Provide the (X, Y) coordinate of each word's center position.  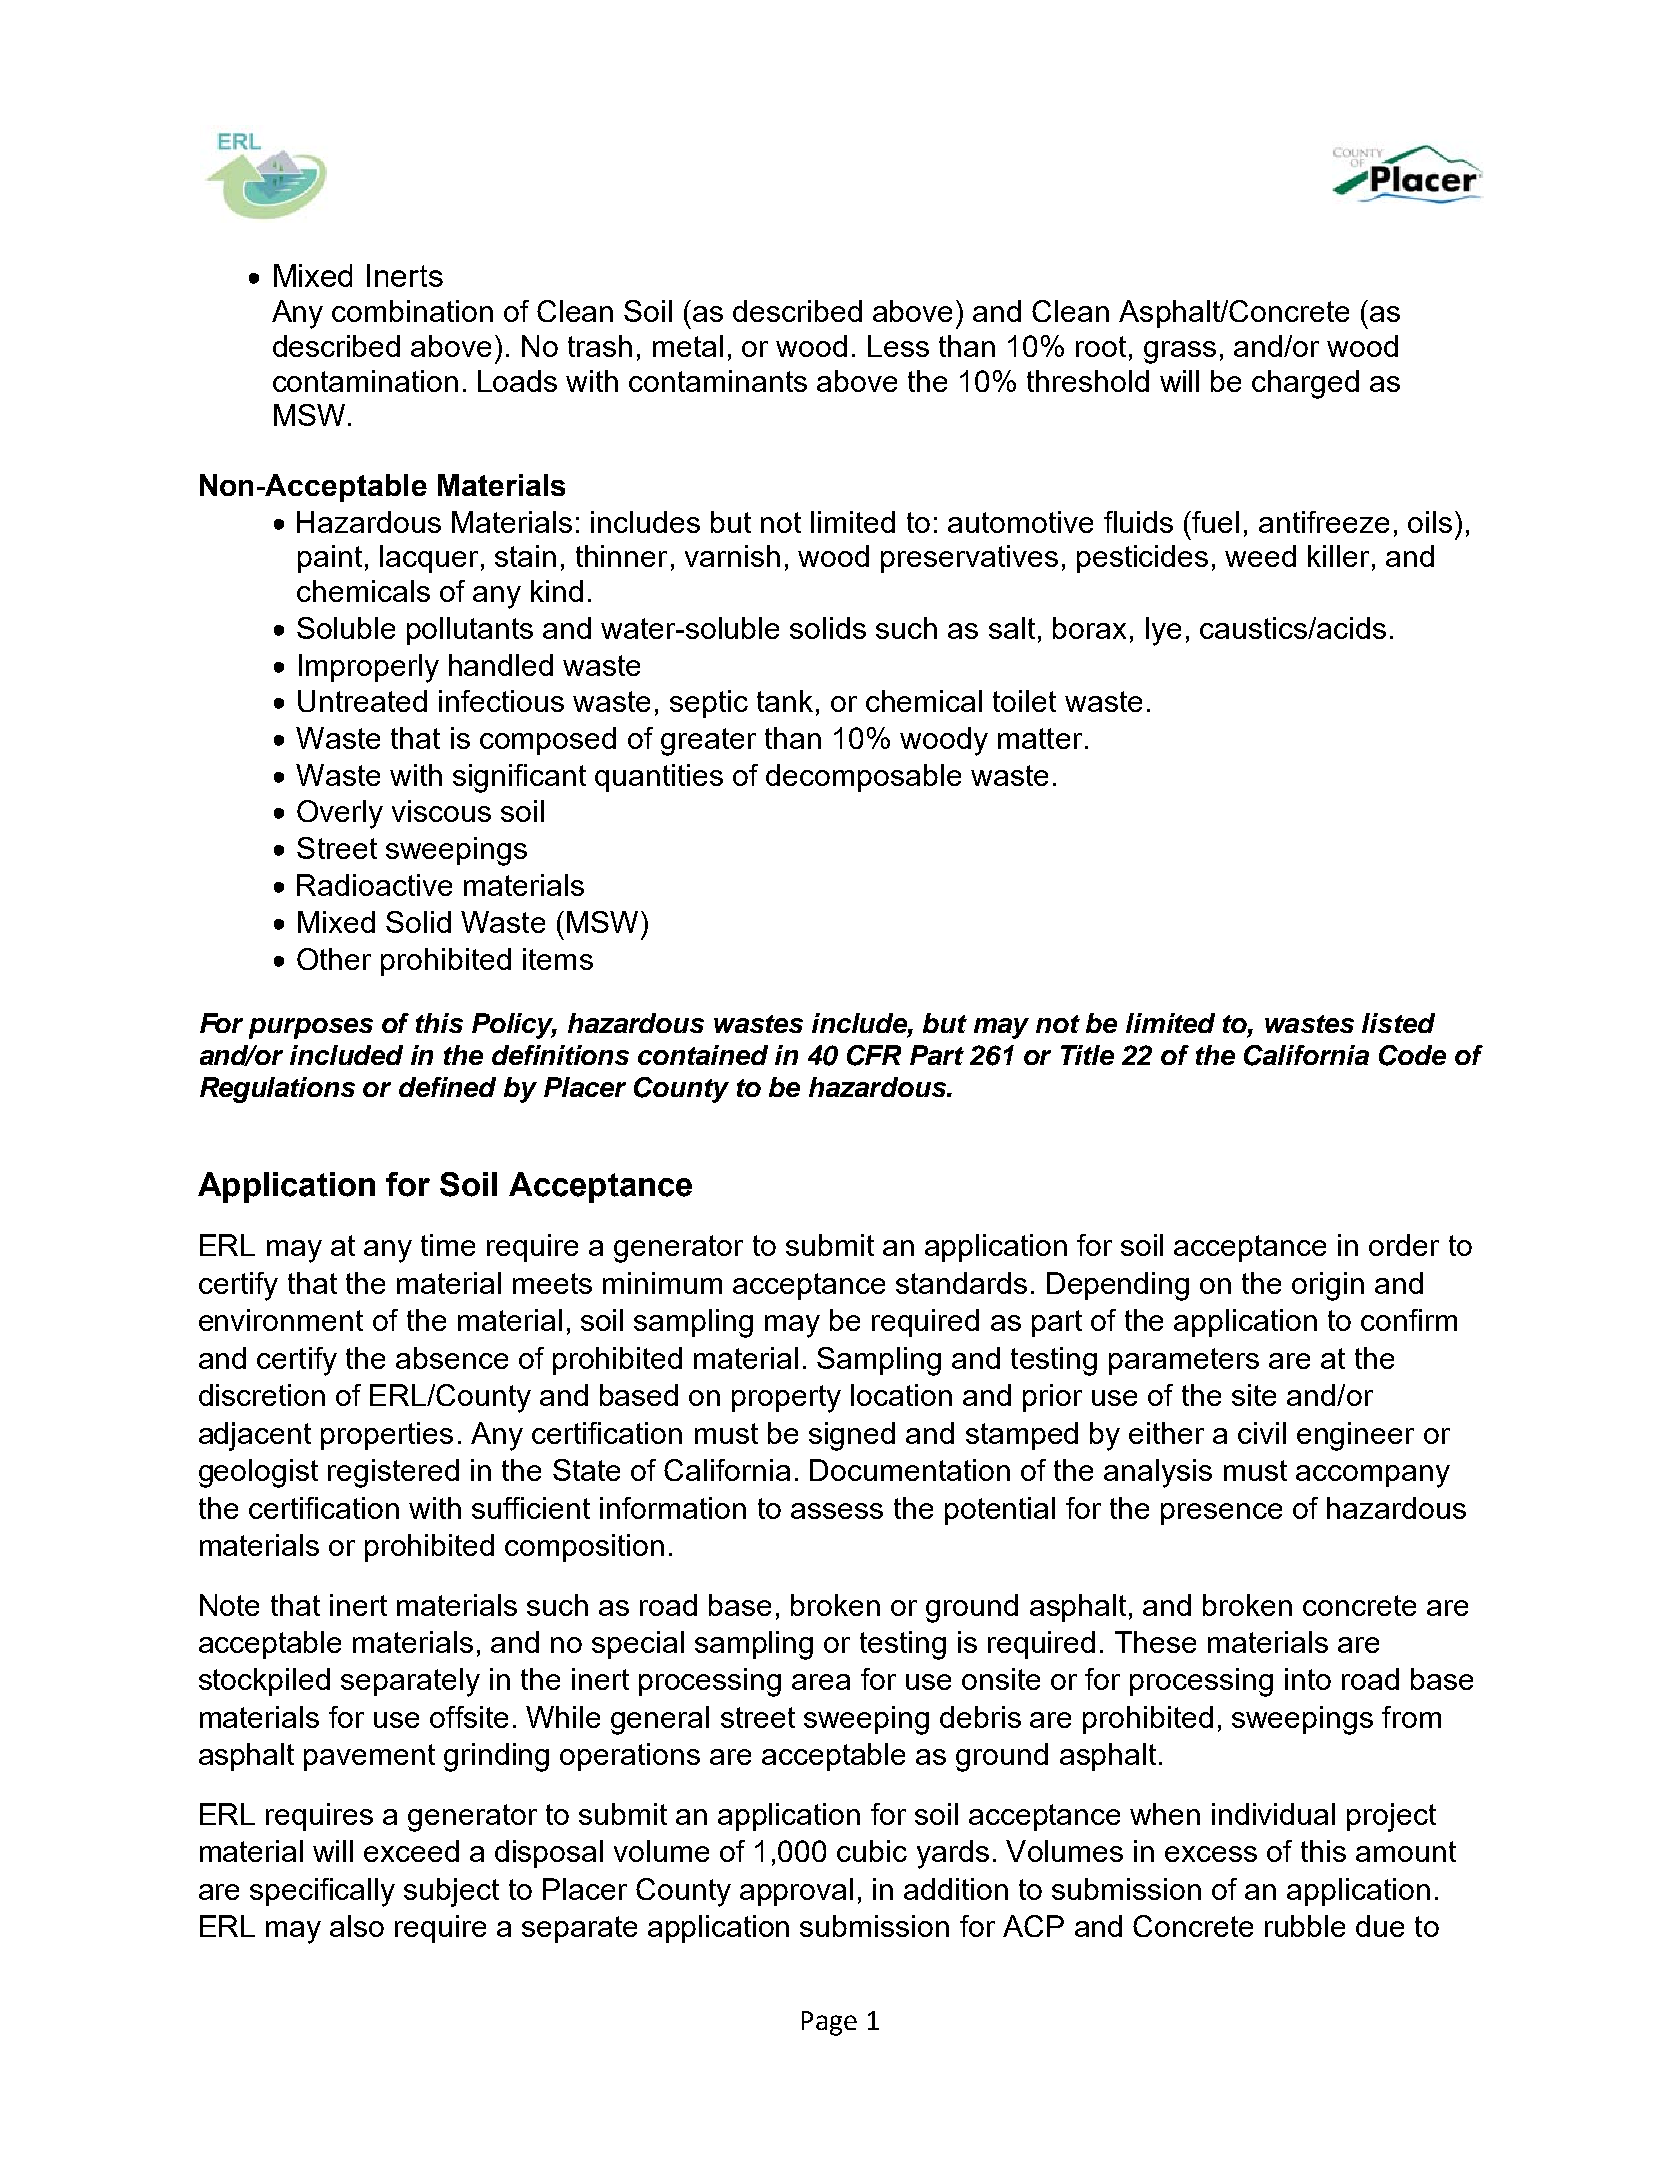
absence (452, 1358)
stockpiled (264, 1682)
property (786, 1399)
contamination (365, 381)
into (1308, 1679)
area (821, 1682)
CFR (874, 1055)
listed (1398, 1023)
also (357, 1926)
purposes (311, 1028)
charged (1305, 384)
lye (1163, 631)
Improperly (369, 668)
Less (898, 346)
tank (785, 701)
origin (1328, 1286)
